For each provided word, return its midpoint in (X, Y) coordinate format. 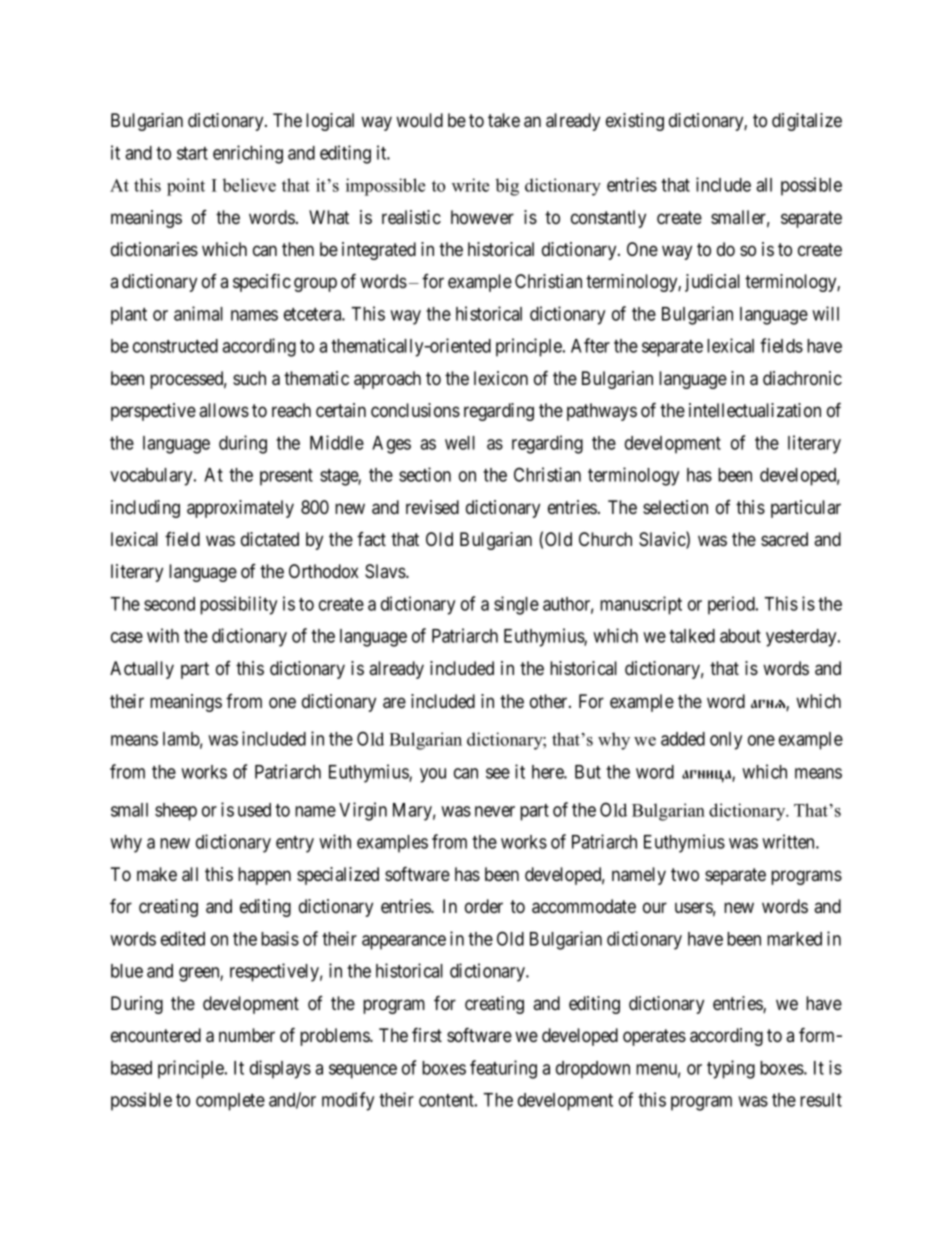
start (192, 153)
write (470, 185)
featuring (503, 1069)
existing (635, 122)
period (732, 605)
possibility (238, 605)
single (516, 605)
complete (230, 1102)
